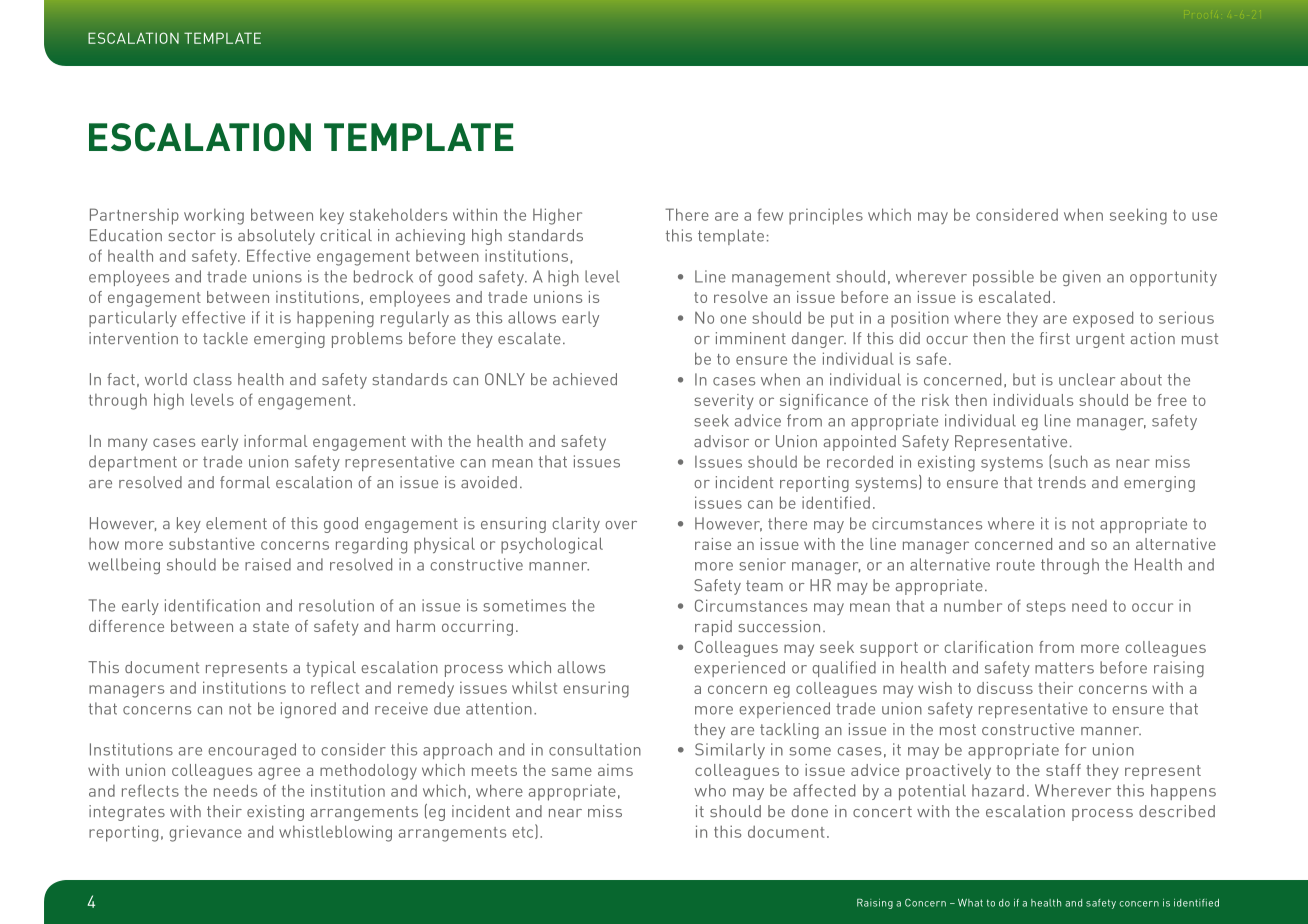  I want to click on grievance, so click(205, 833).
